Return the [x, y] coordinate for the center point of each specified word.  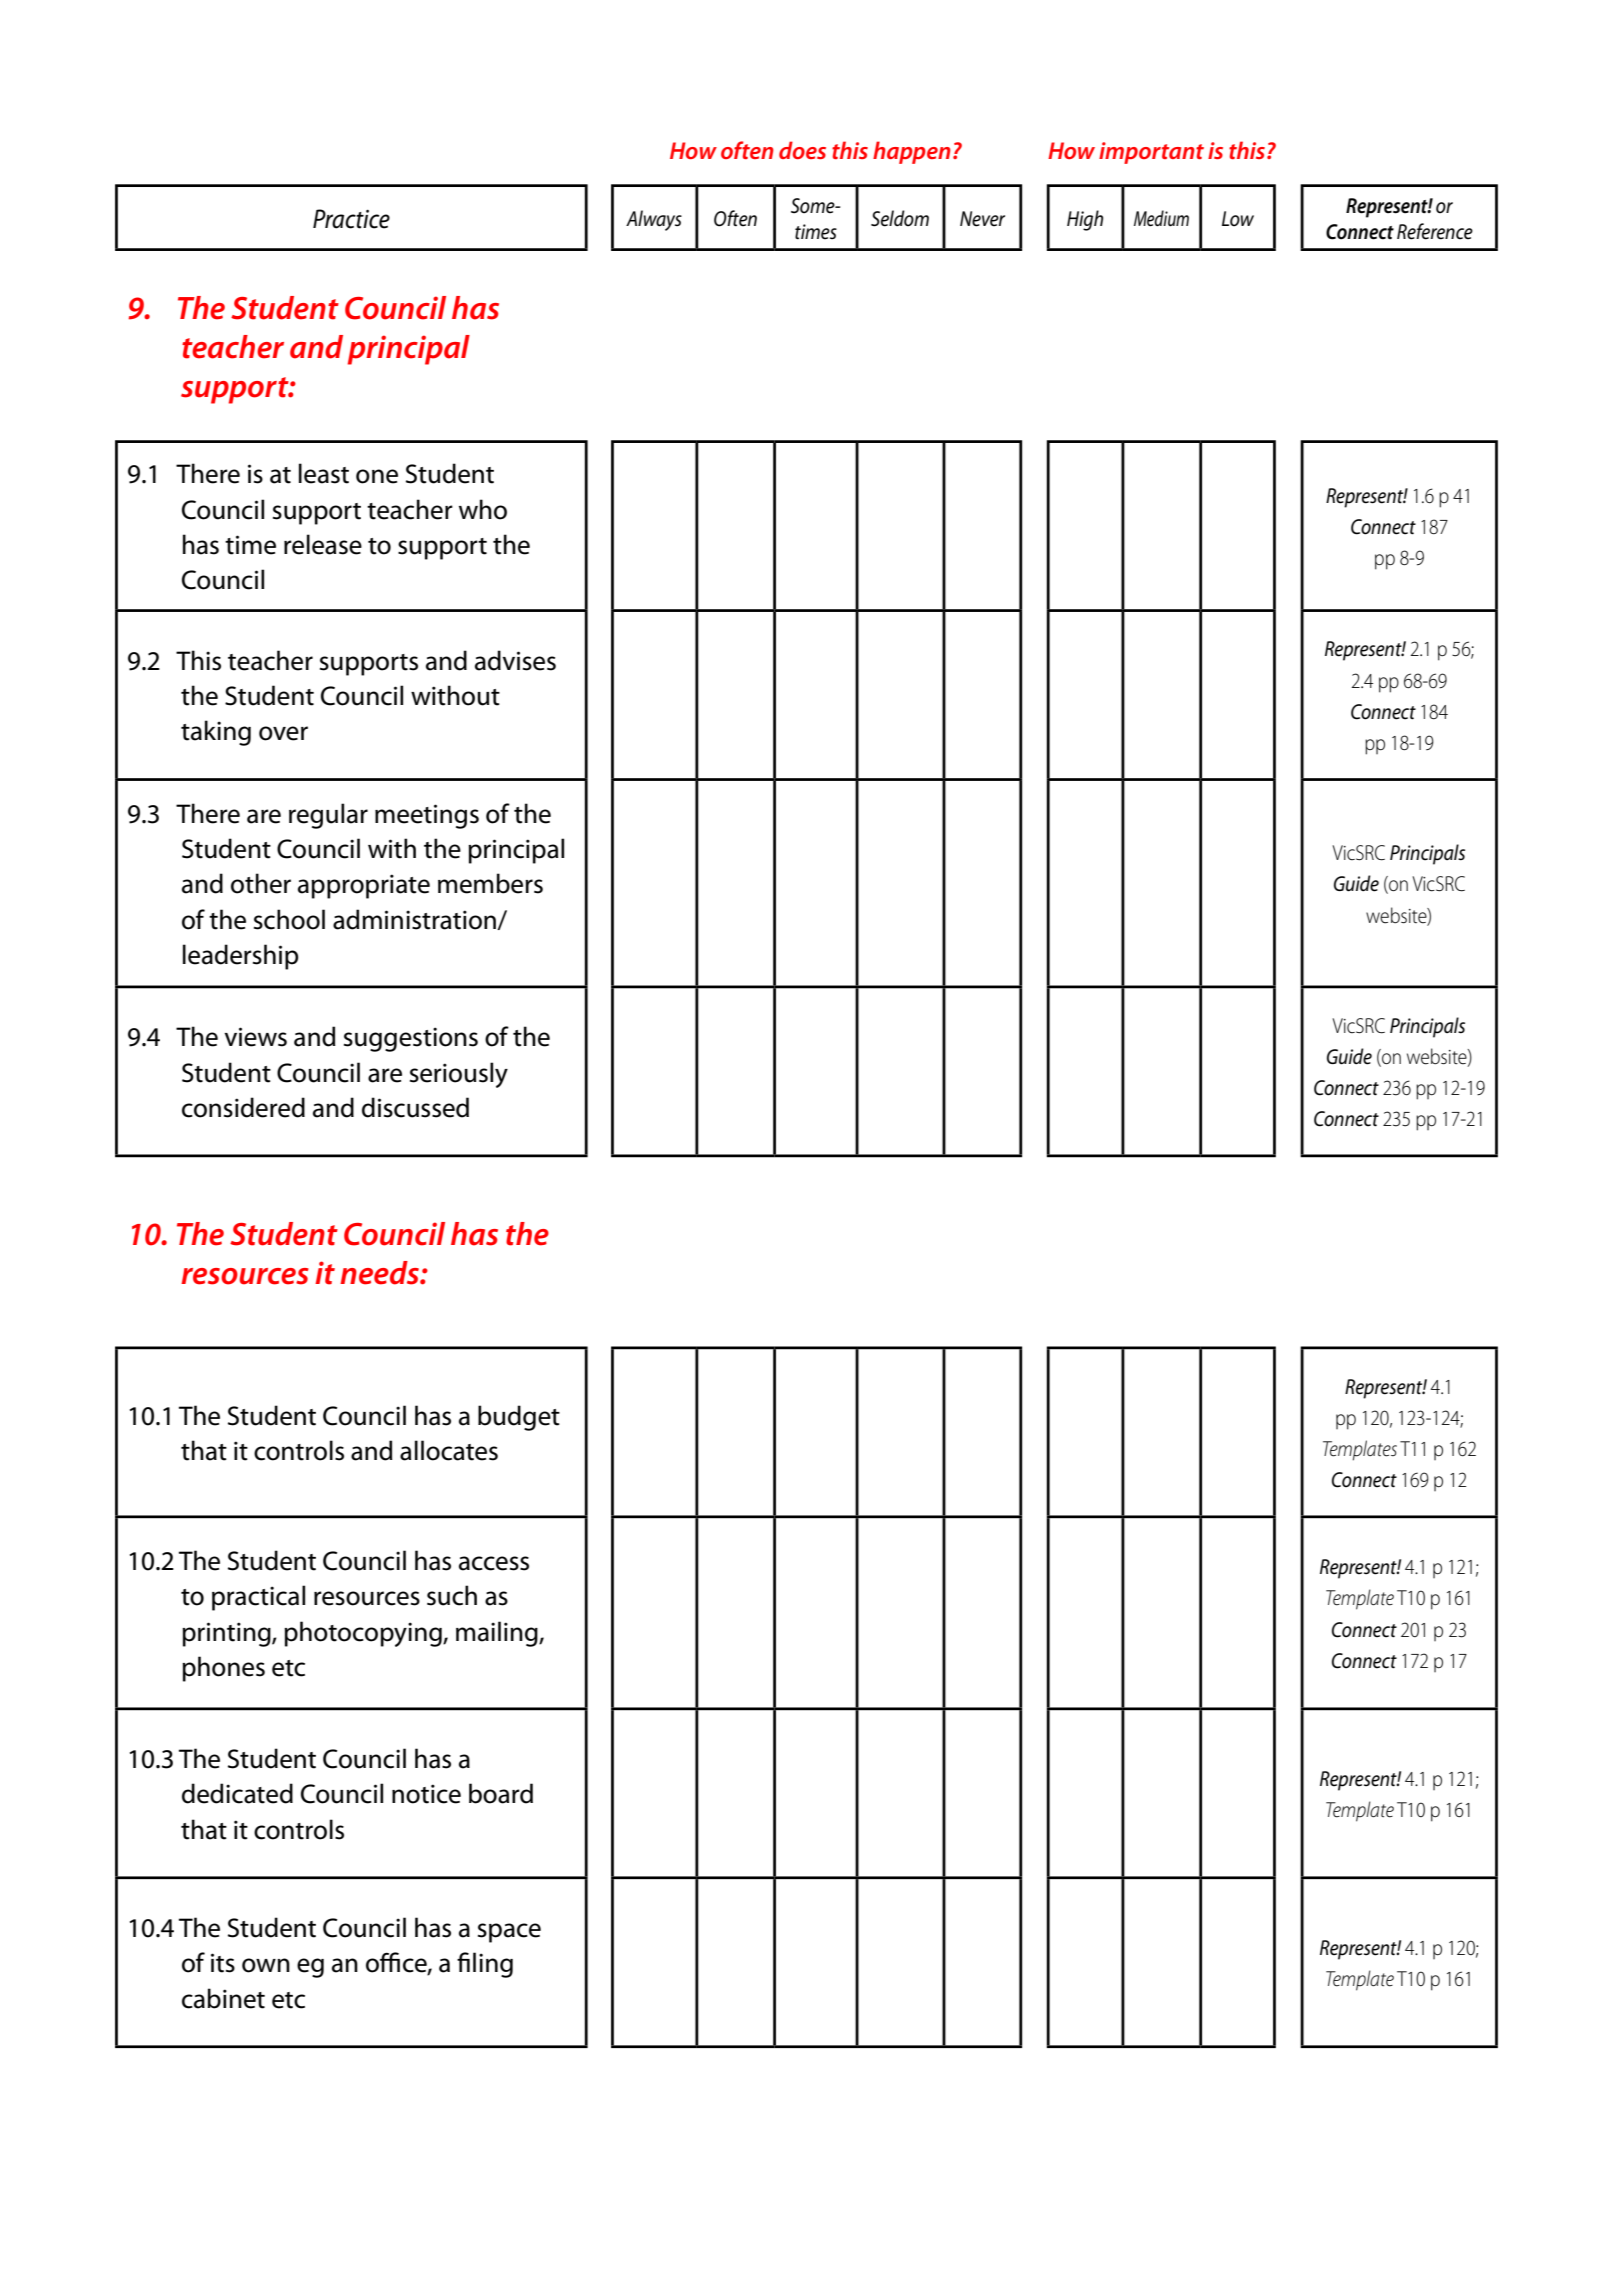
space [509, 1933]
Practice [351, 219]
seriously [459, 1075]
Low [1238, 219]
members [490, 883]
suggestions [411, 1039]
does [802, 150]
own [266, 1965]
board [501, 1793]
